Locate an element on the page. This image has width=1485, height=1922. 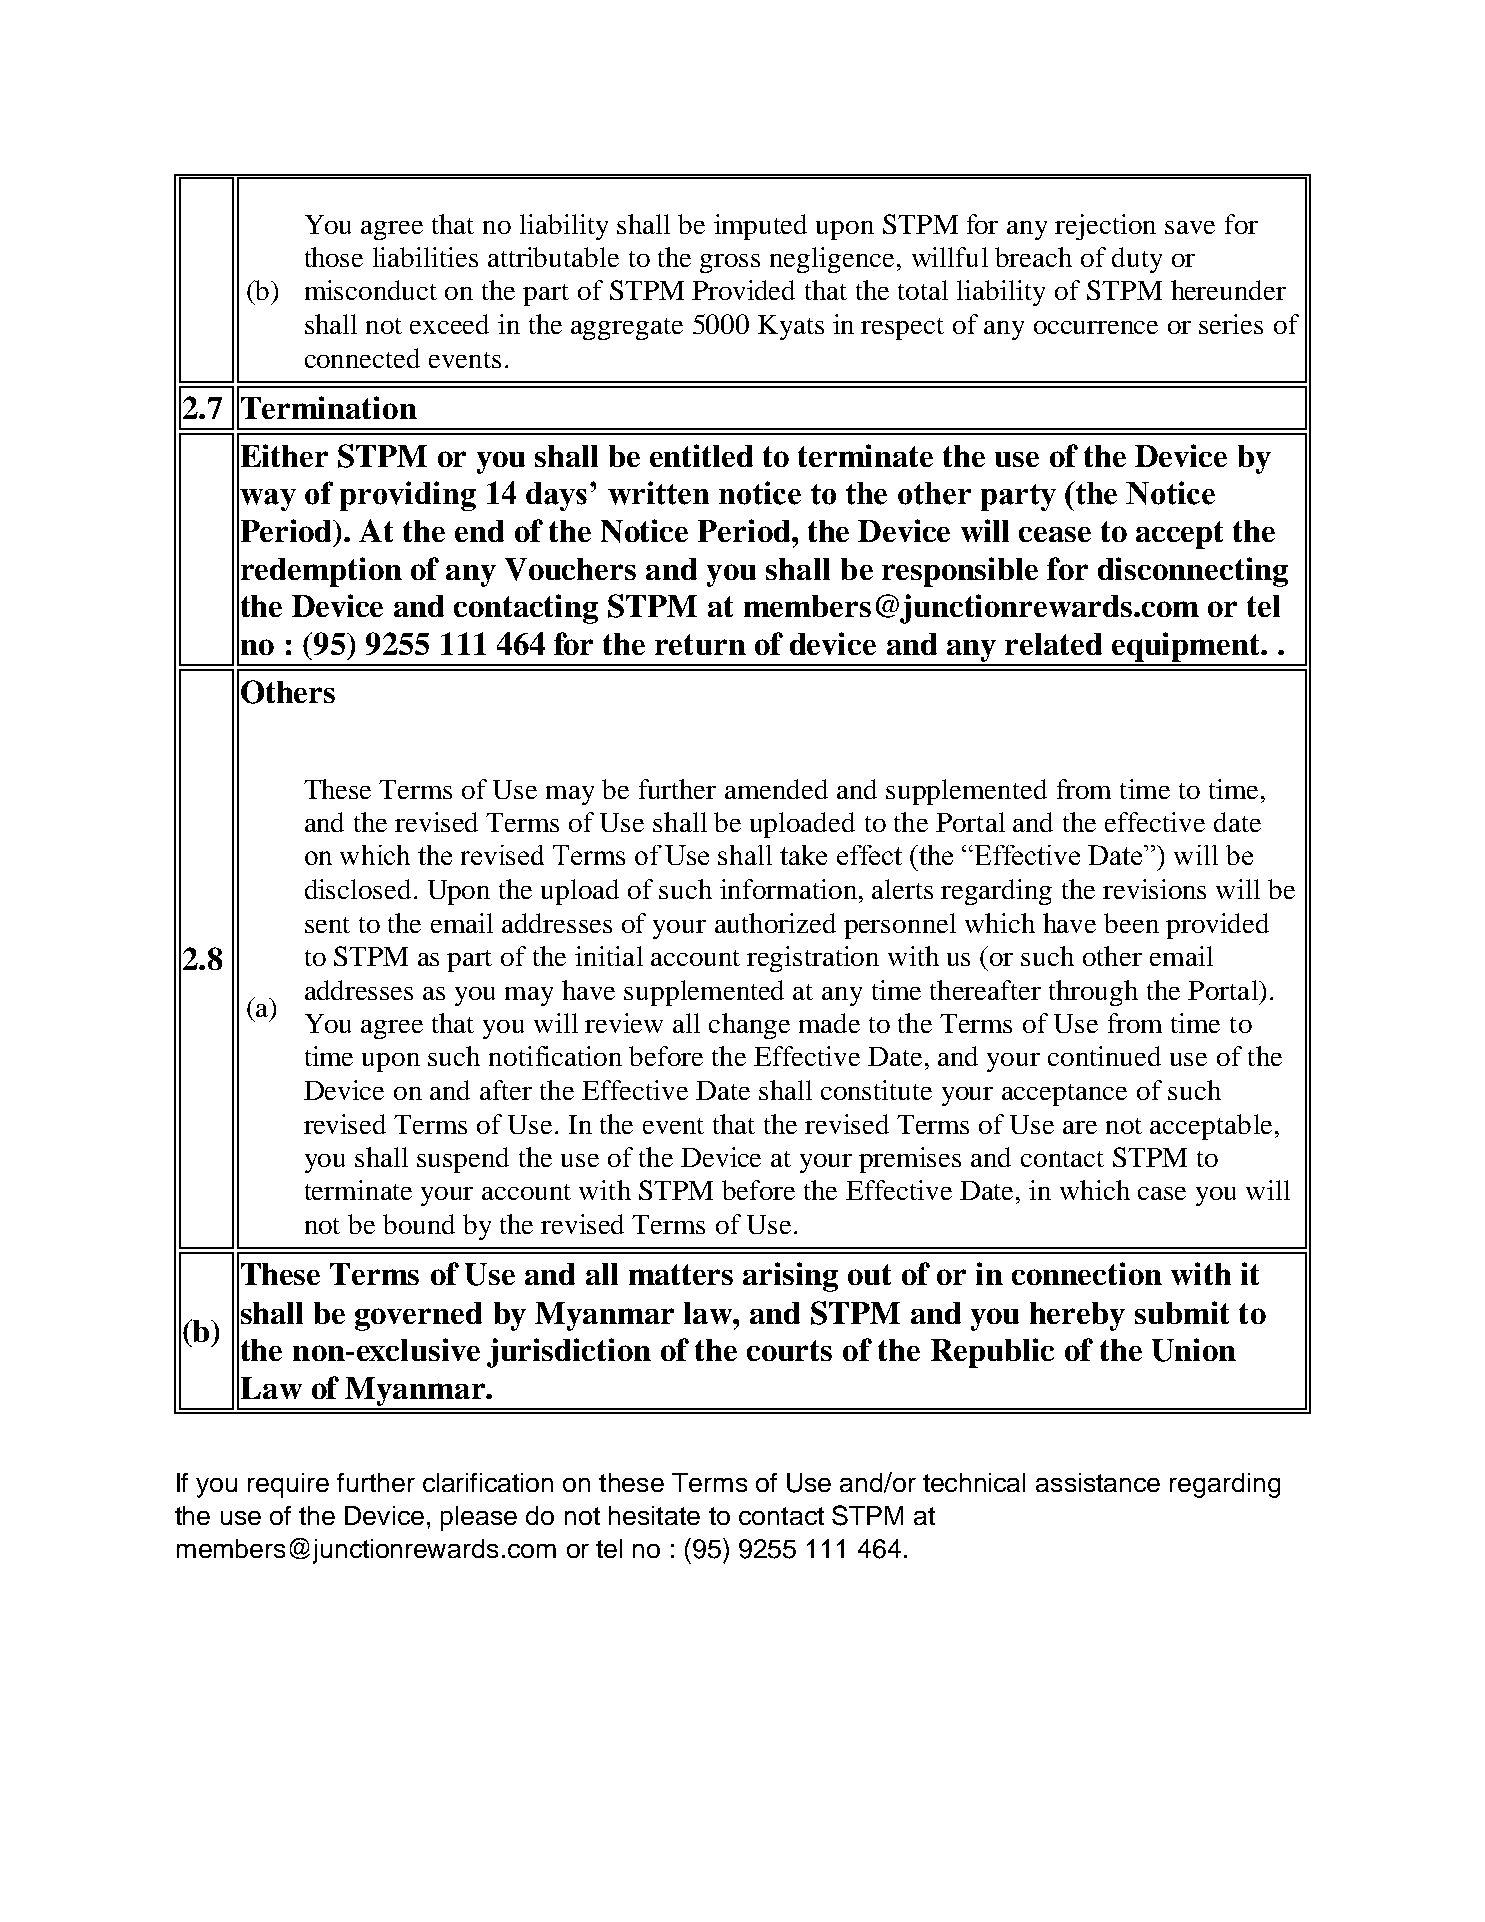
duty is located at coordinates (1137, 260).
